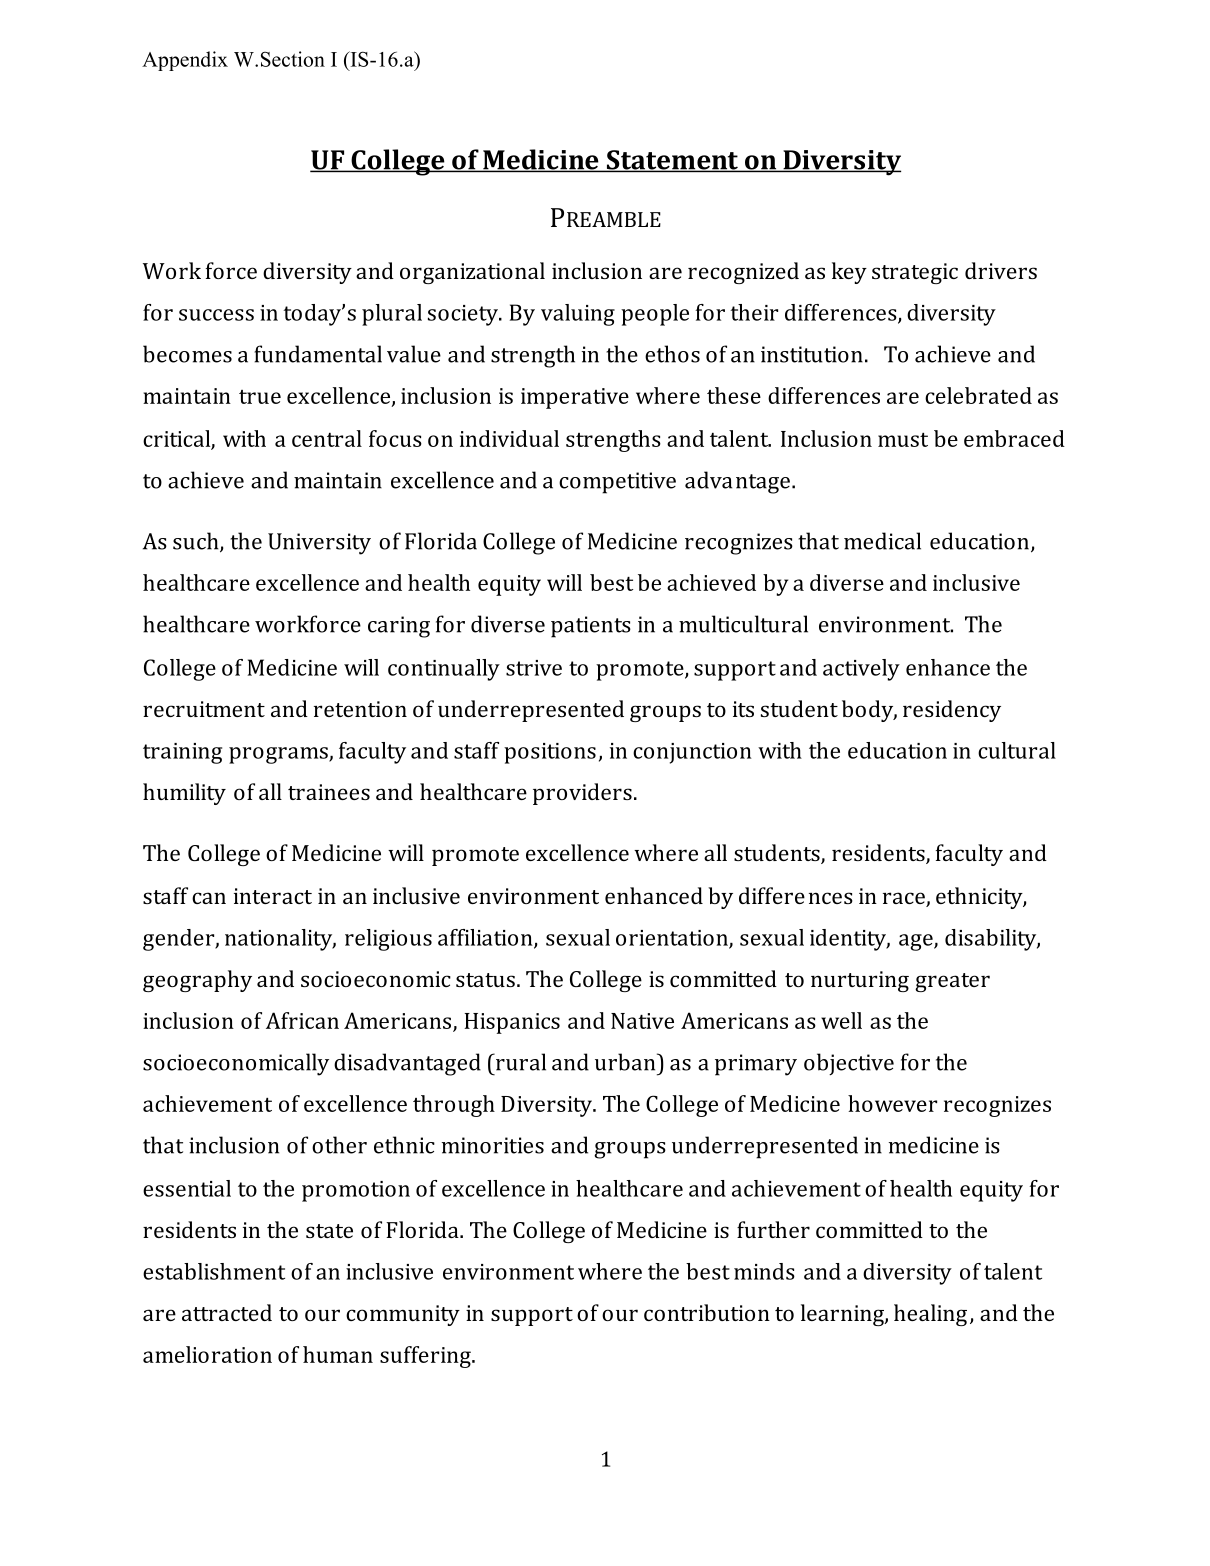 Image resolution: width=1210 pixels, height=1566 pixels. I want to click on positions, so click(550, 753).
